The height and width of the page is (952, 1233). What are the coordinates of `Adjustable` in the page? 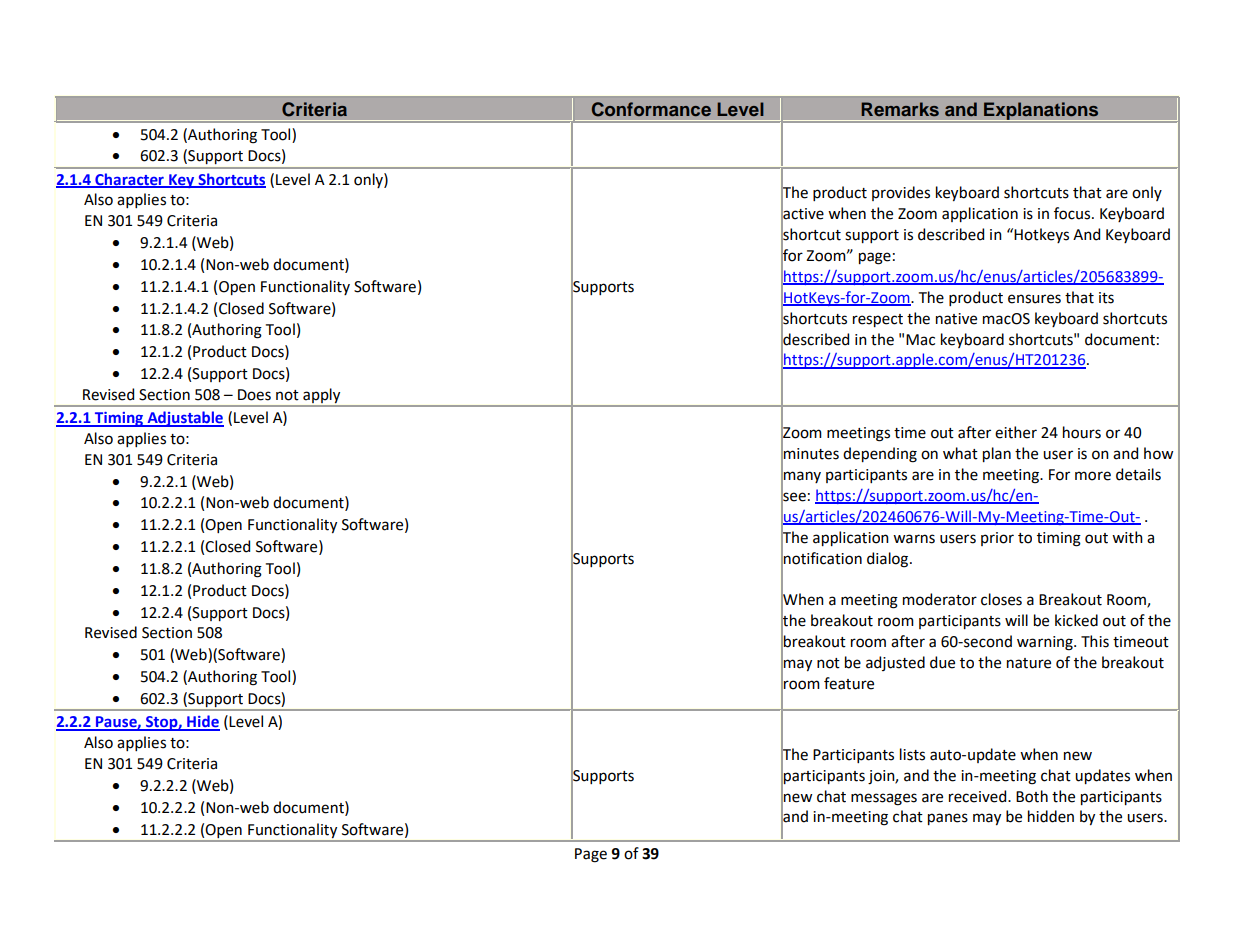 It's located at (184, 419).
